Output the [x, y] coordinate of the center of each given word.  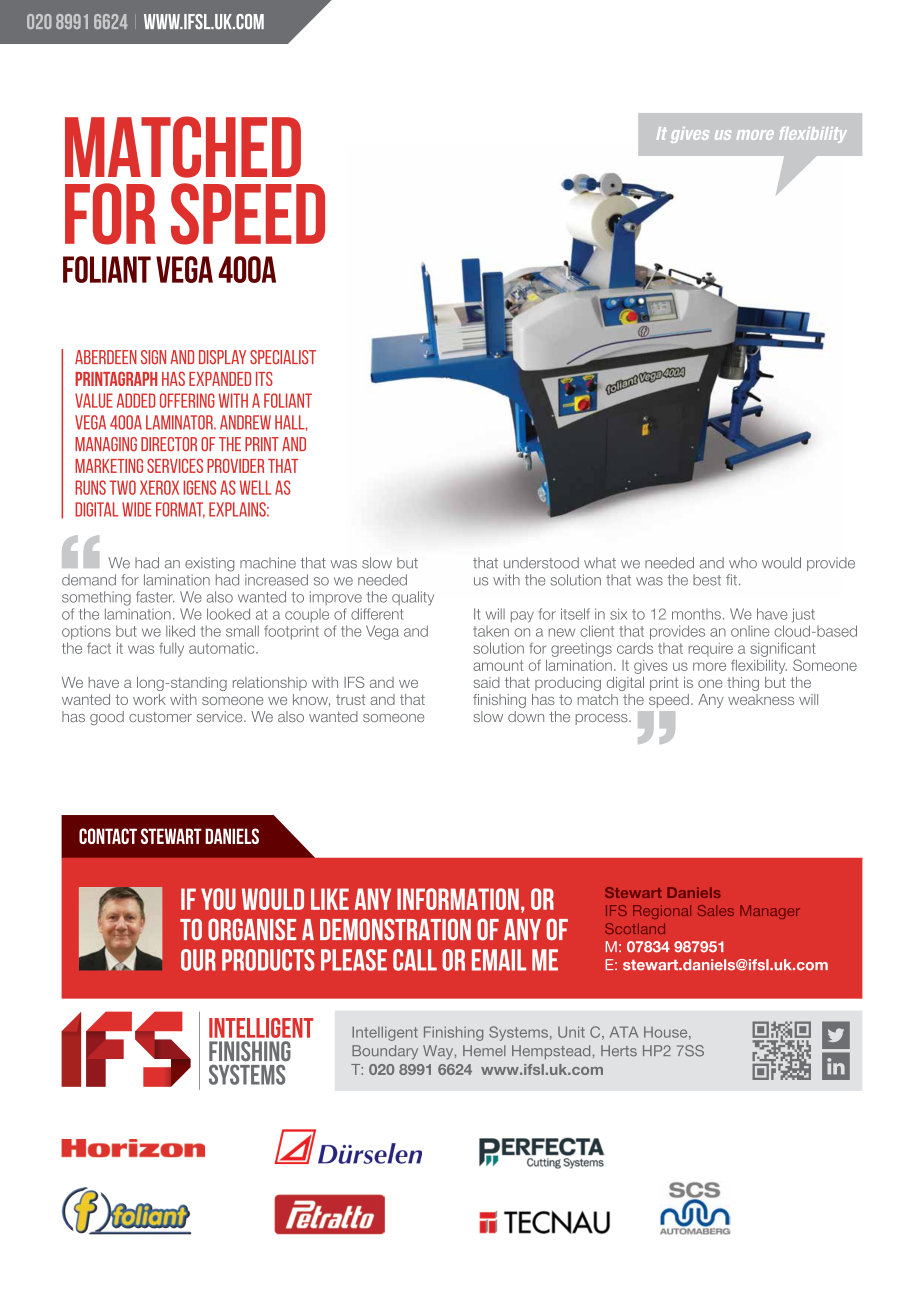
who [743, 563]
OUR [198, 960]
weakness [761, 699]
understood [541, 563]
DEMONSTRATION [395, 929]
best [707, 580]
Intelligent [385, 1033]
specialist [283, 357]
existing [209, 564]
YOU [218, 899]
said [487, 682]
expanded [220, 379]
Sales [716, 910]
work [149, 699]
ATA [624, 1032]
